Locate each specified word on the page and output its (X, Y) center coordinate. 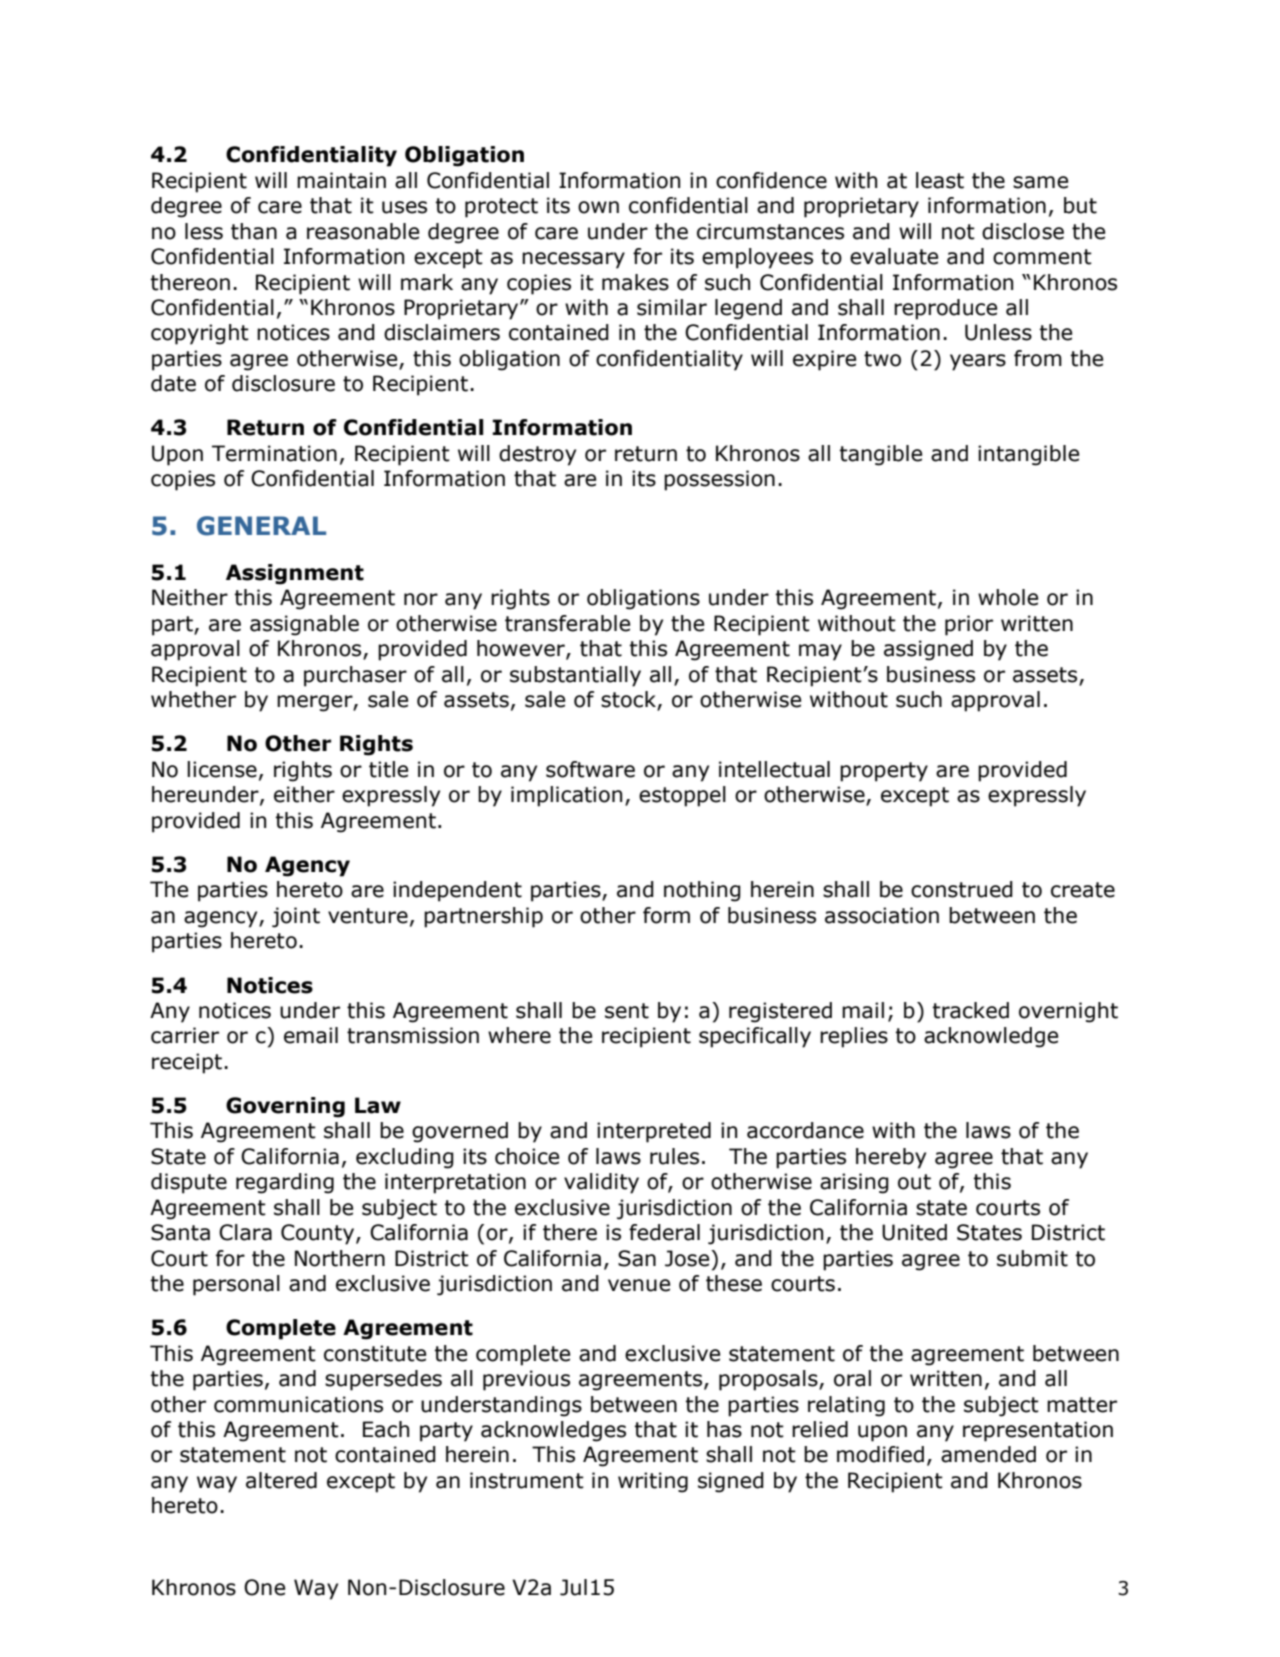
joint (296, 917)
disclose (1023, 231)
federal (664, 1232)
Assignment (295, 574)
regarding (285, 1183)
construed (962, 889)
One (264, 1587)
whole (1008, 597)
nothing (702, 891)
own (598, 207)
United (914, 1232)
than (254, 231)
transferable (567, 623)
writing (653, 1482)
